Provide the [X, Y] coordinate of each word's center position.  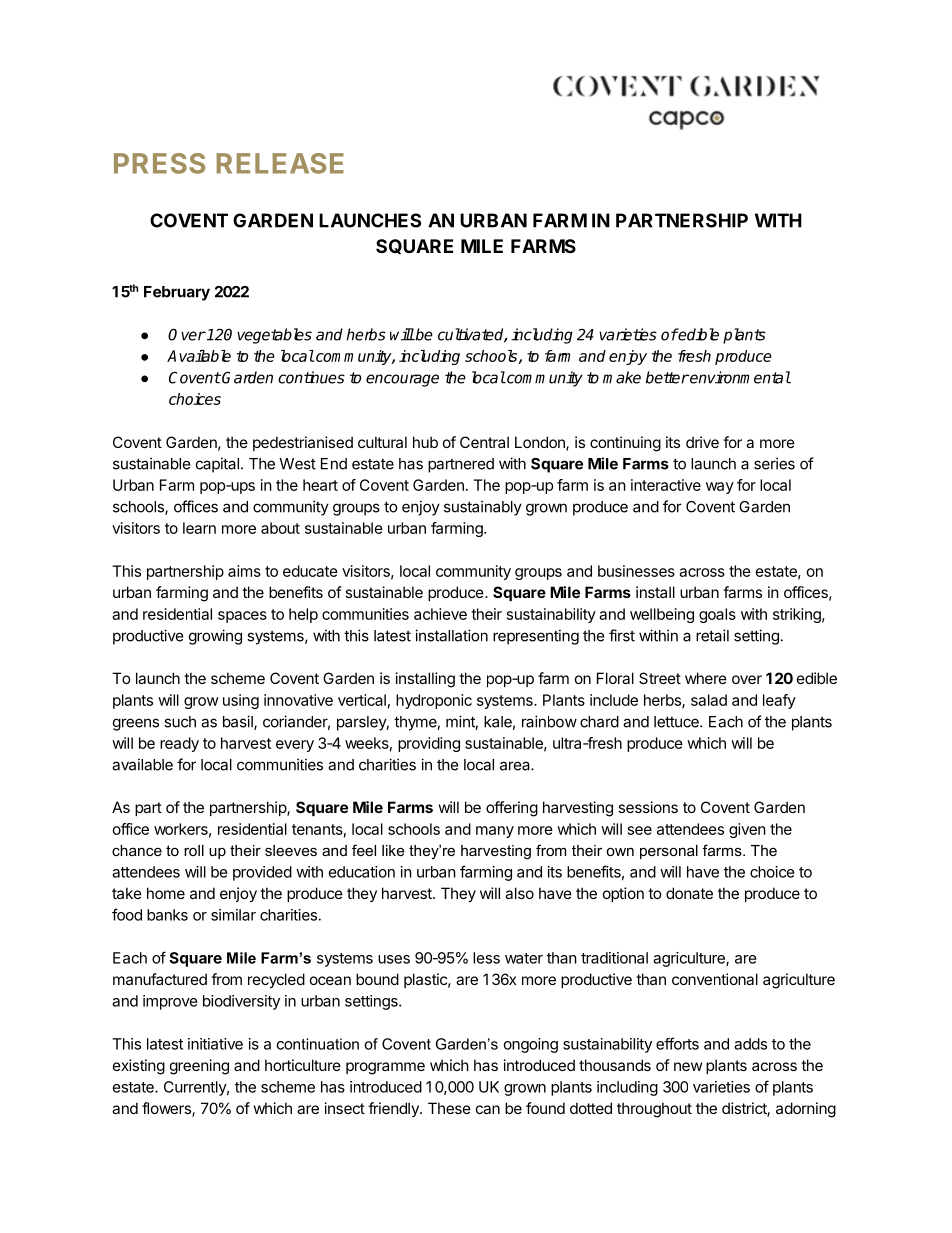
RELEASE [280, 163]
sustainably [483, 508]
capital [217, 465]
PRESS [159, 163]
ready [179, 744]
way [720, 488]
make [622, 377]
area [516, 766]
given [747, 830]
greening [199, 1067]
